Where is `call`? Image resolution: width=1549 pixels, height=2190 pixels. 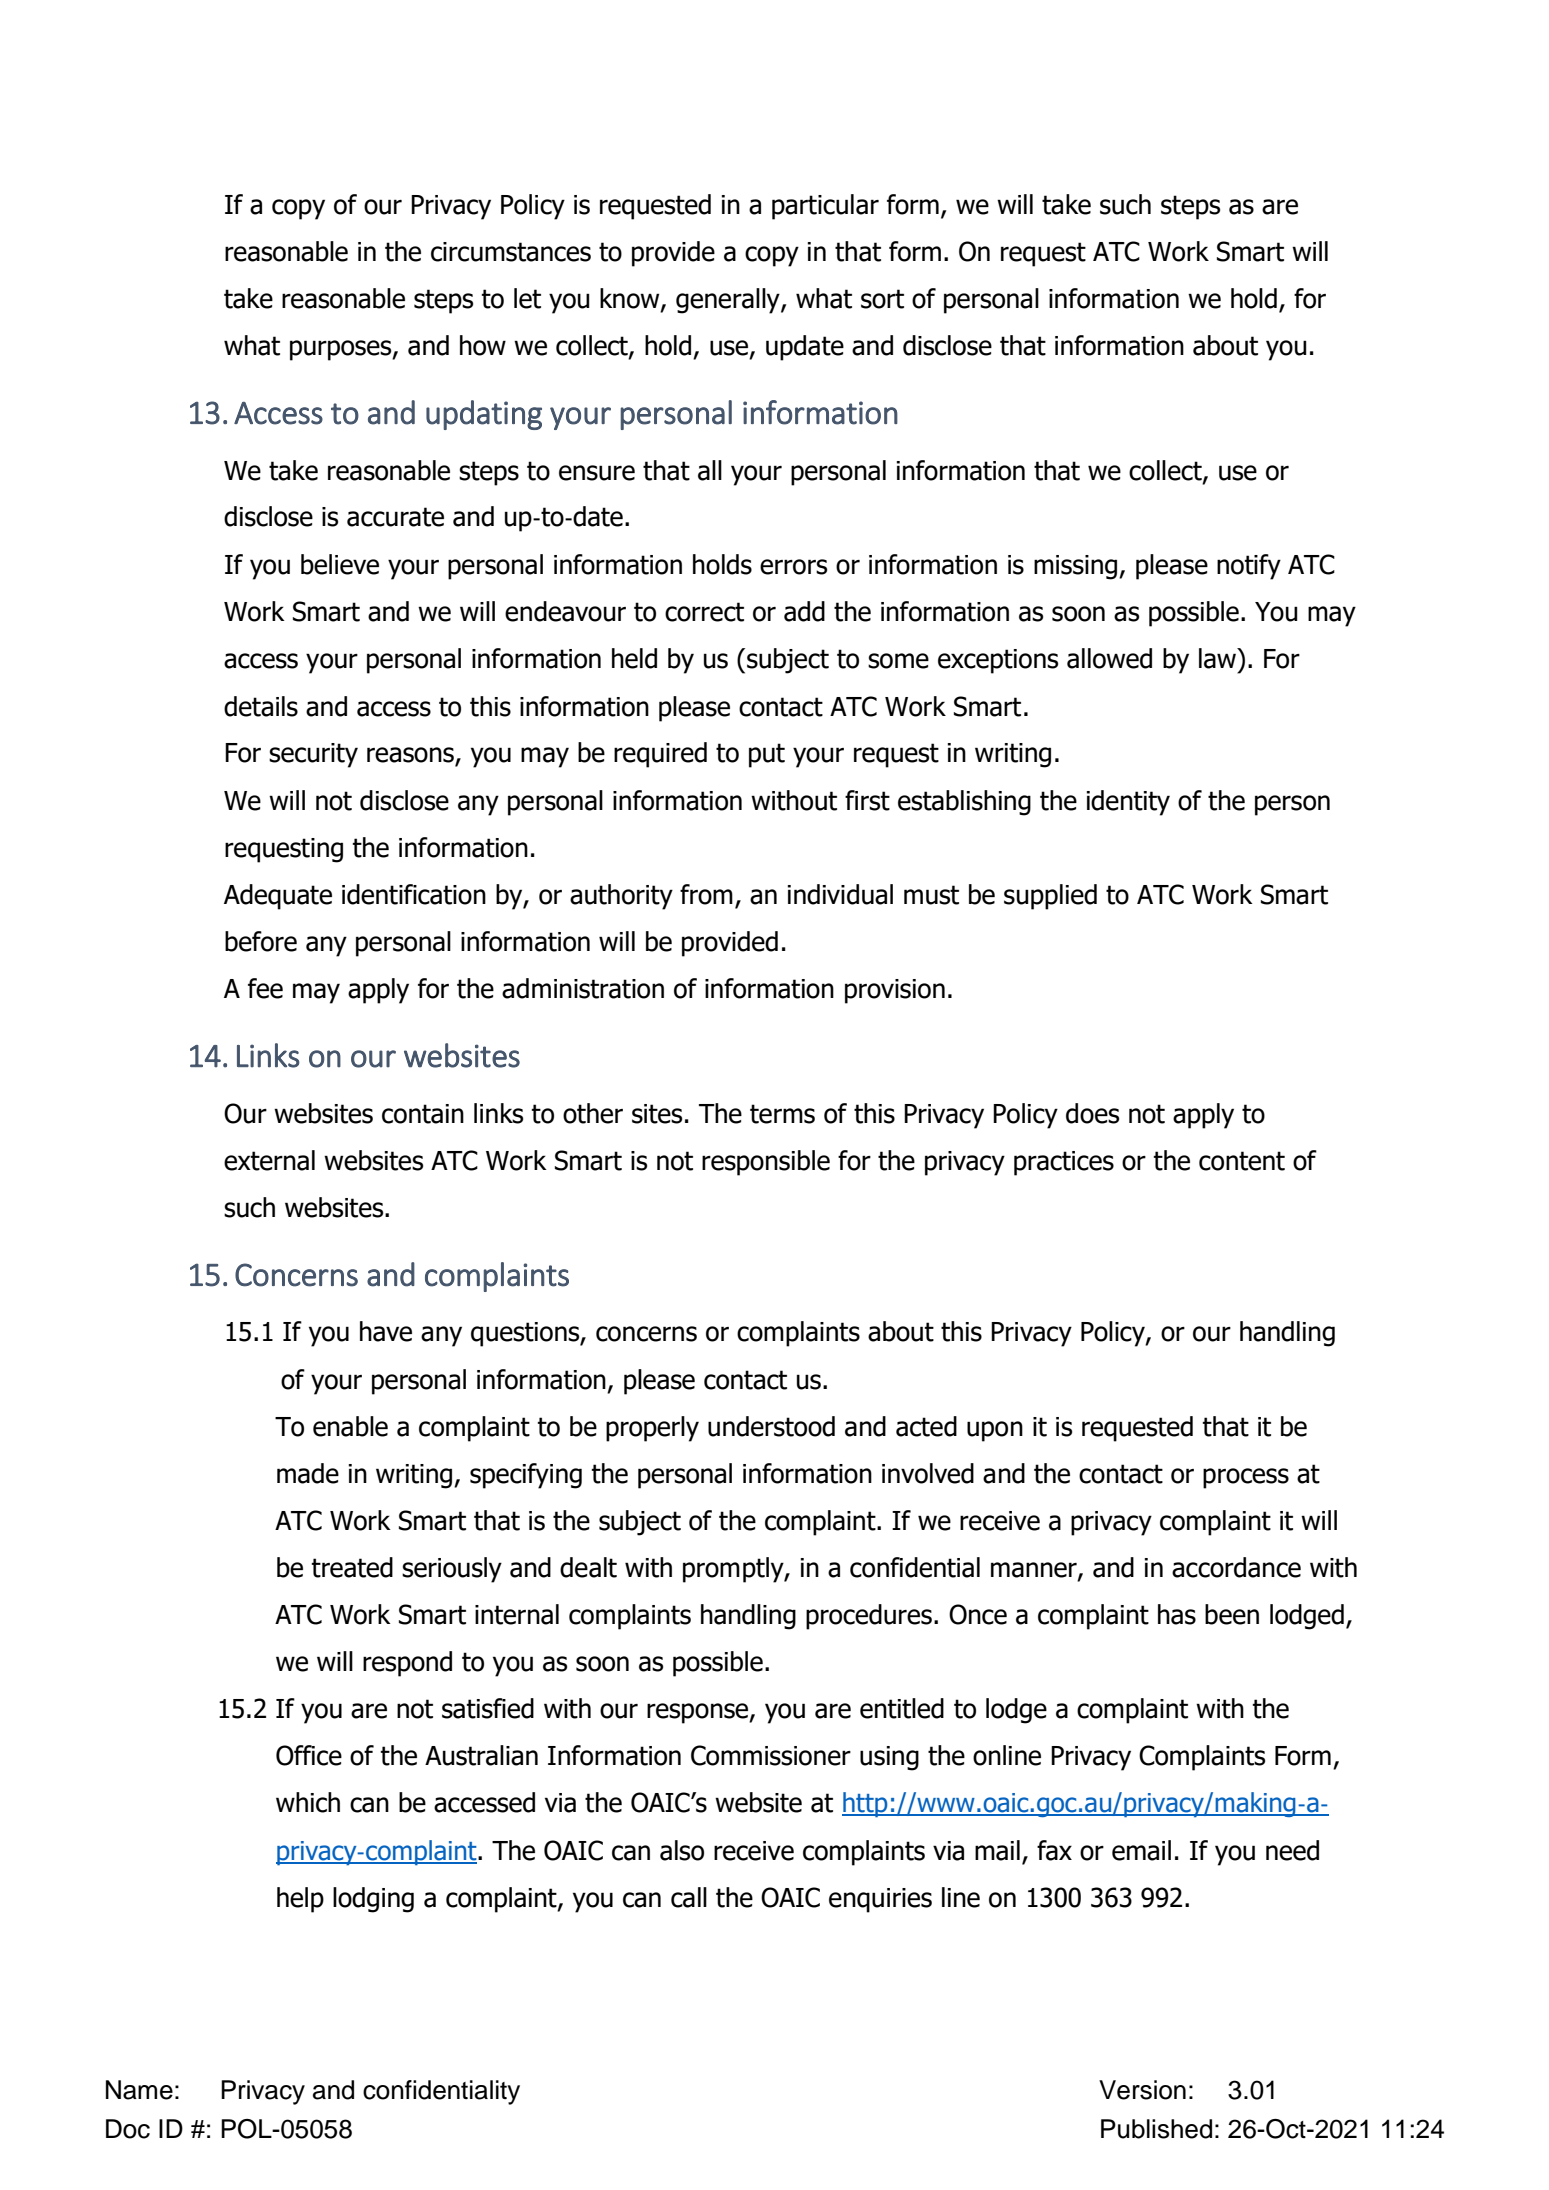 call is located at coordinates (689, 1897).
